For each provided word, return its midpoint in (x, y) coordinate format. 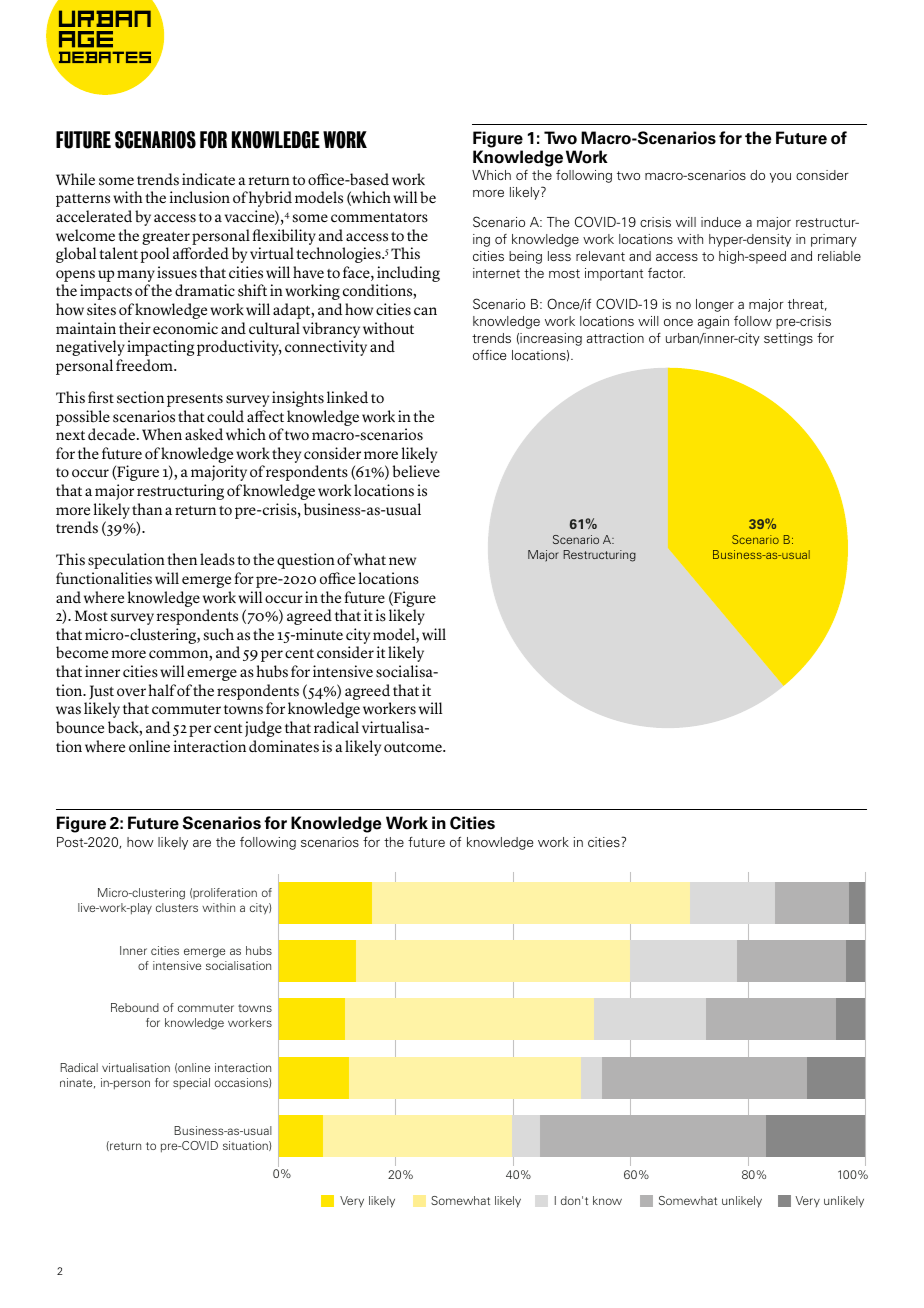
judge (263, 729)
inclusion (200, 197)
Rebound (135, 1007)
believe (416, 471)
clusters (177, 907)
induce (721, 222)
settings (788, 339)
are (202, 843)
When (162, 434)
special (191, 1084)
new (402, 561)
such (219, 634)
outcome (414, 748)
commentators (379, 218)
